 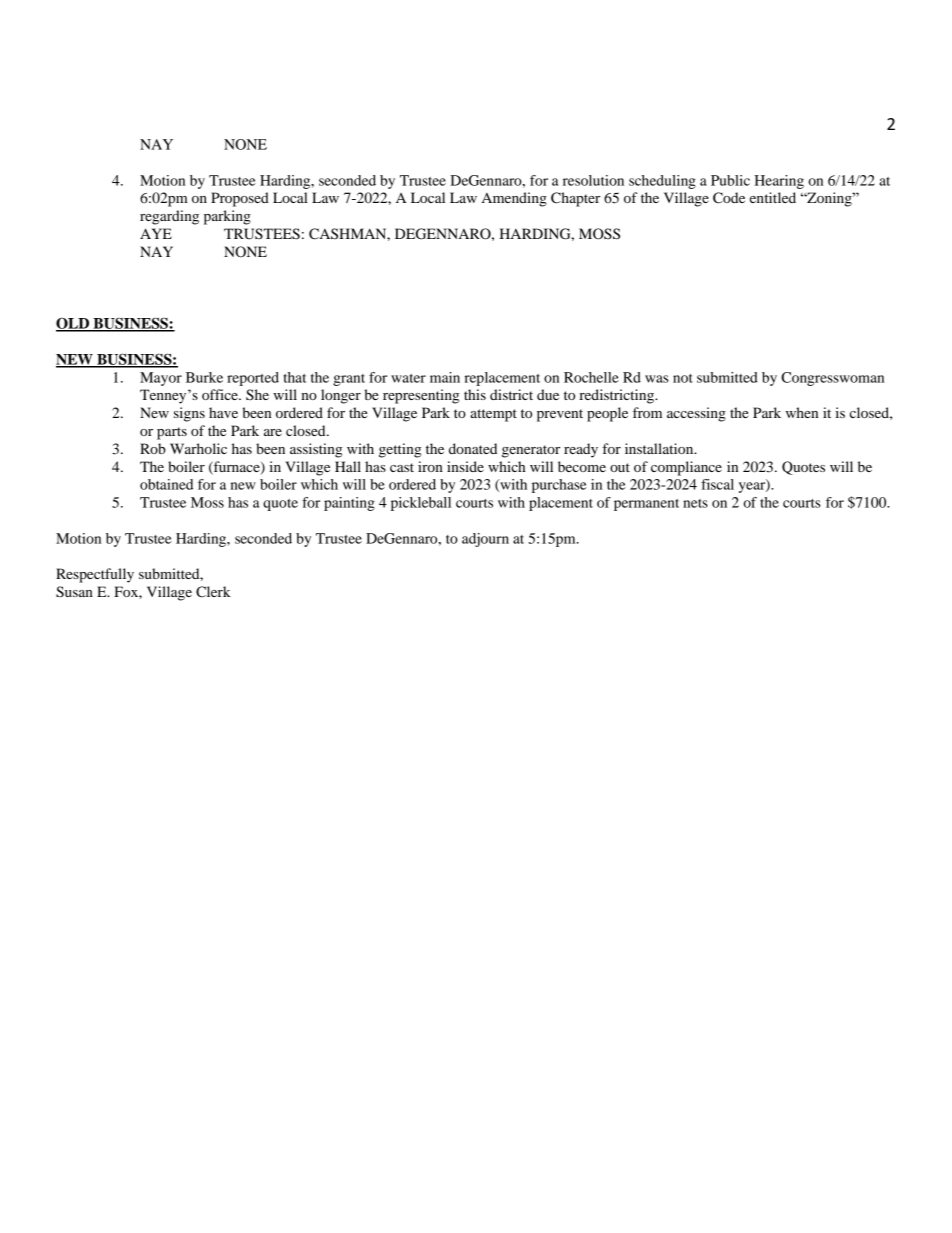 What do you see at coordinates (475, 394) in the screenshot?
I see `this` at bounding box center [475, 394].
